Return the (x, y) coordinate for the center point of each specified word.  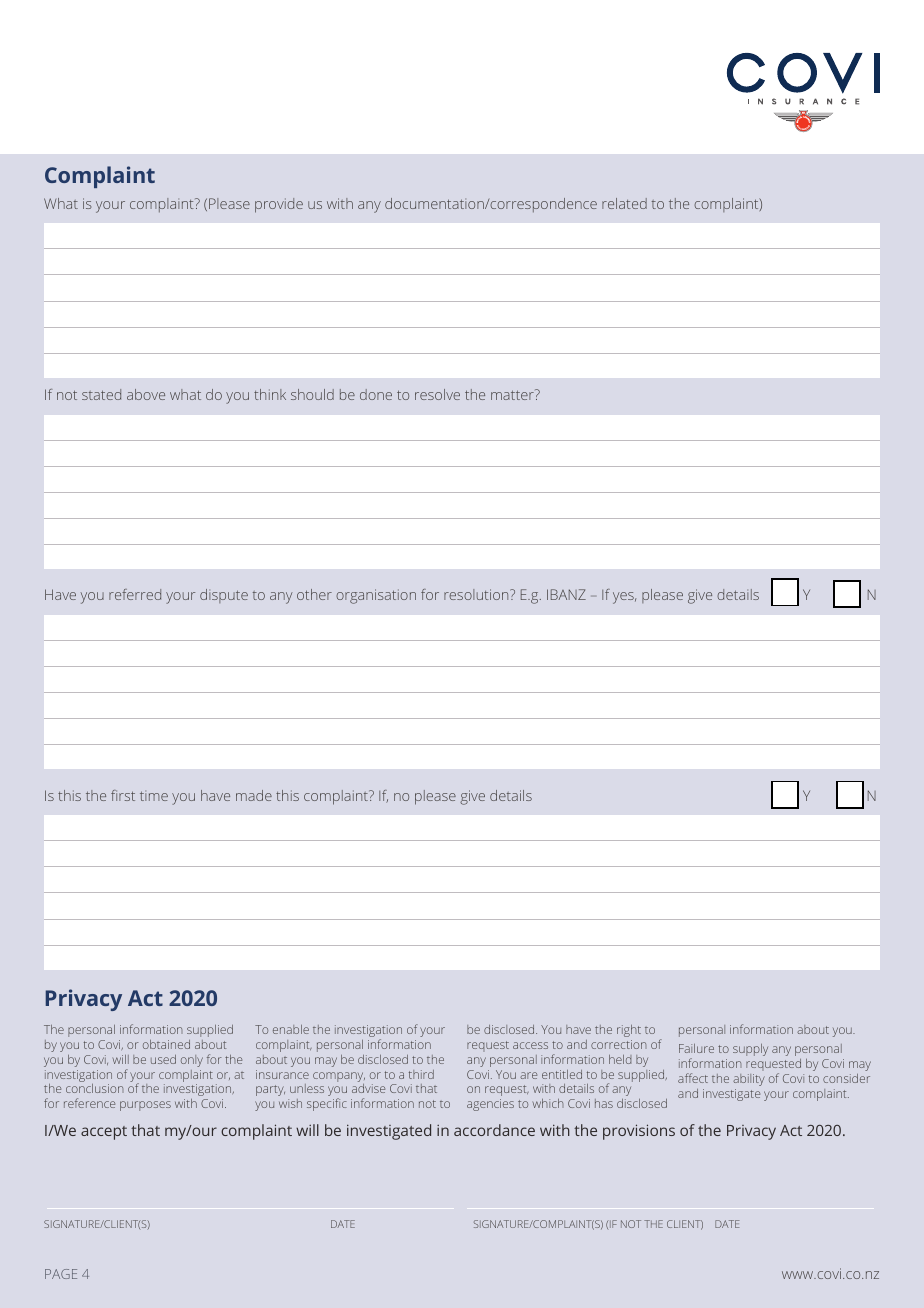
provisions (639, 1132)
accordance (494, 1130)
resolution (477, 594)
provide (279, 205)
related (624, 203)
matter (513, 394)
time (154, 796)
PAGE (61, 1274)
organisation (376, 596)
